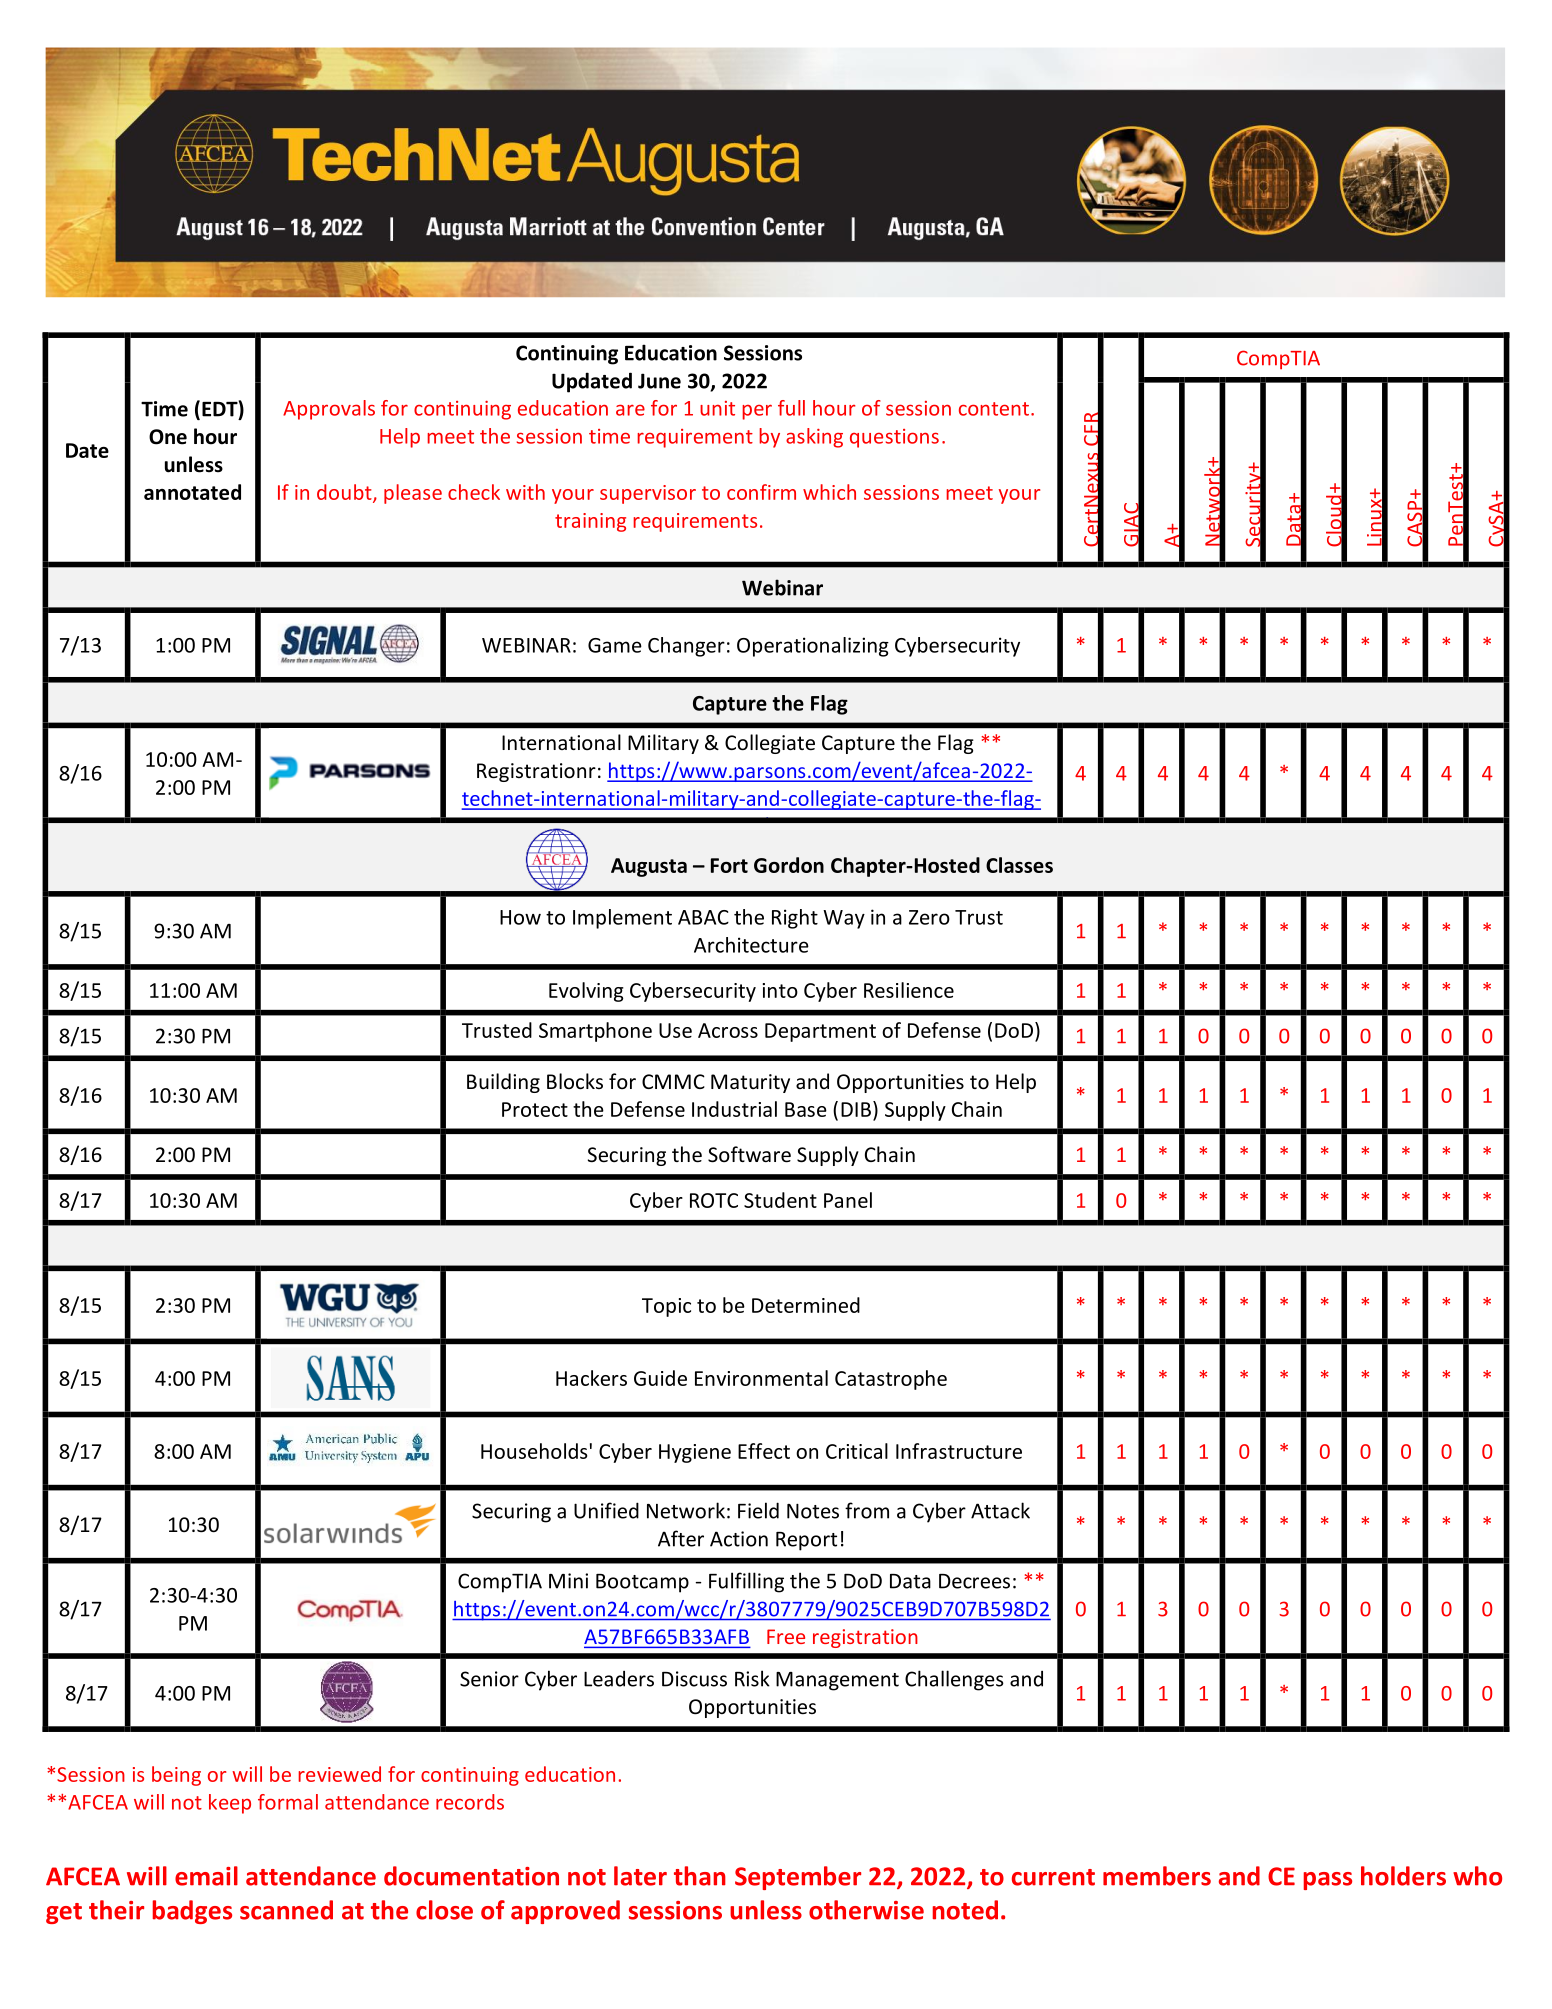  Describe the element at coordinates (520, 917) in the image. I see `How` at that location.
